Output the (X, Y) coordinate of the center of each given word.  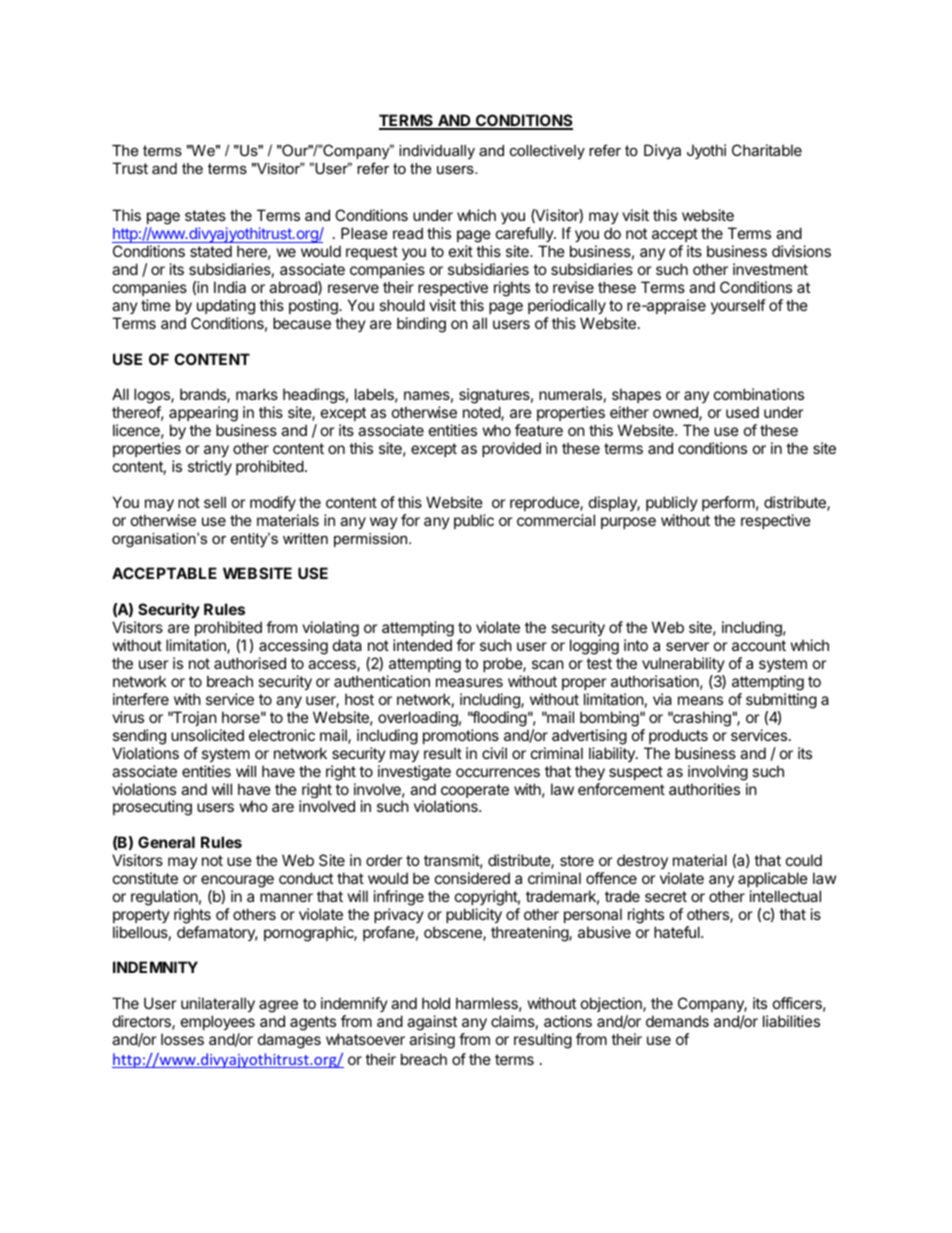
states (205, 215)
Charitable (767, 150)
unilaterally (218, 1006)
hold (436, 1003)
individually (437, 152)
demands (677, 1021)
